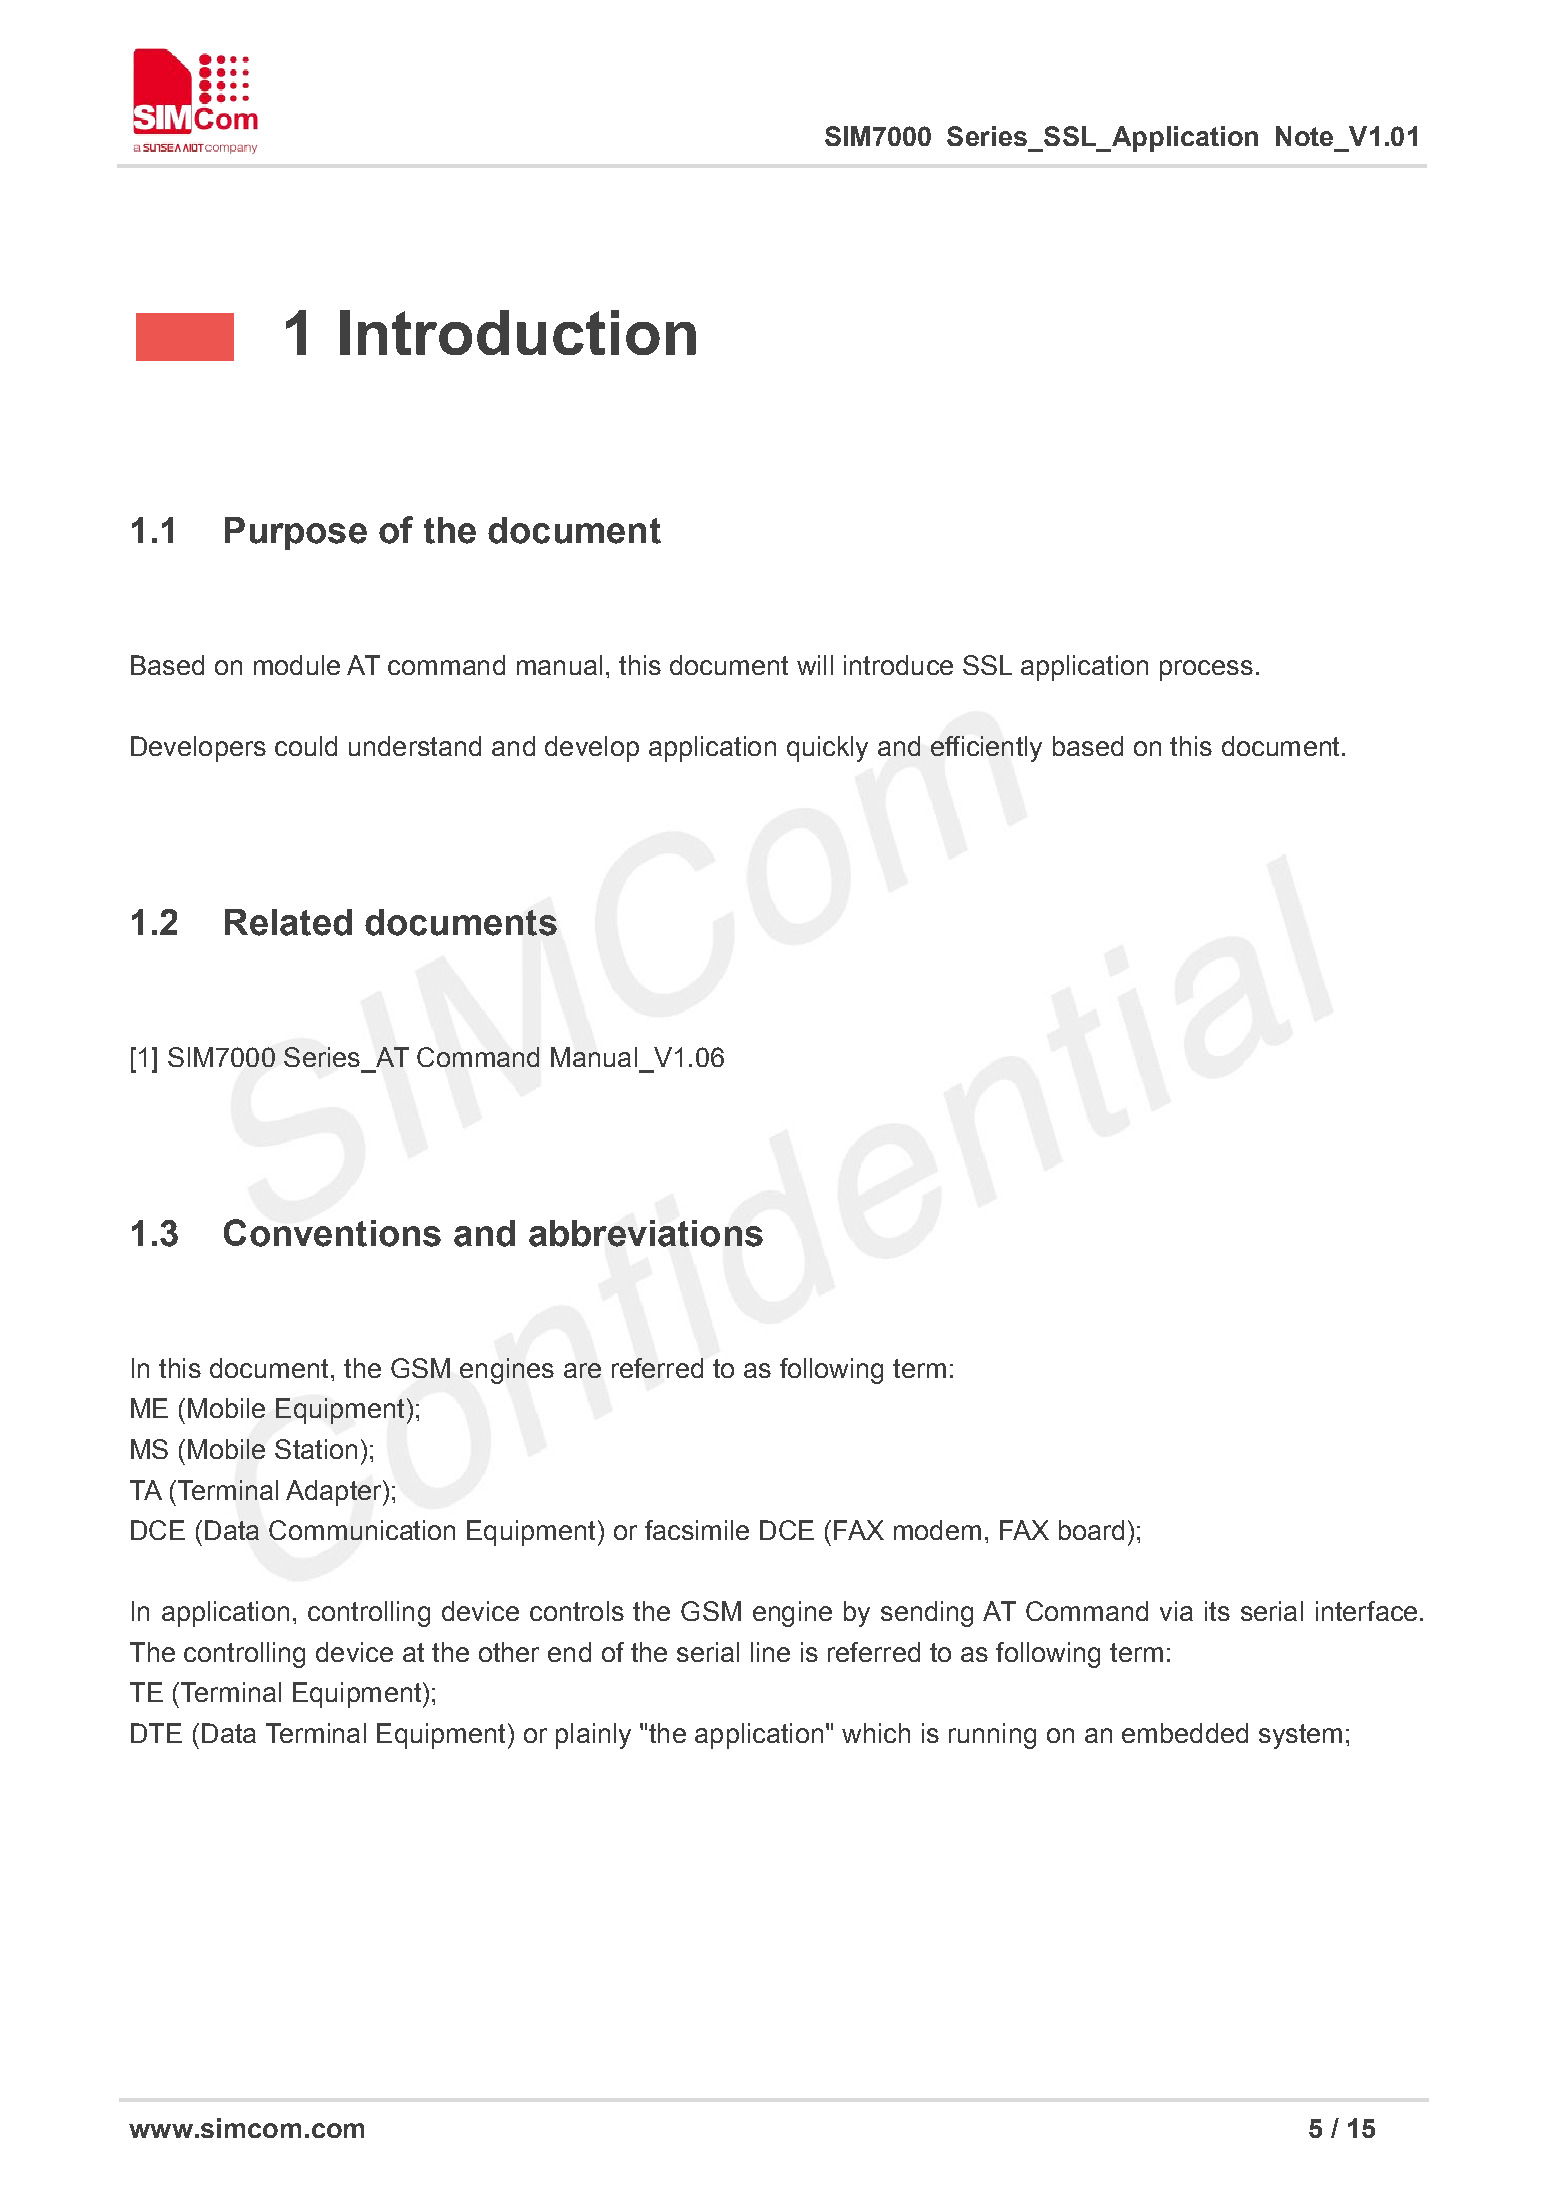 The height and width of the screenshot is (2188, 1547). I want to click on embedded, so click(1185, 1733).
